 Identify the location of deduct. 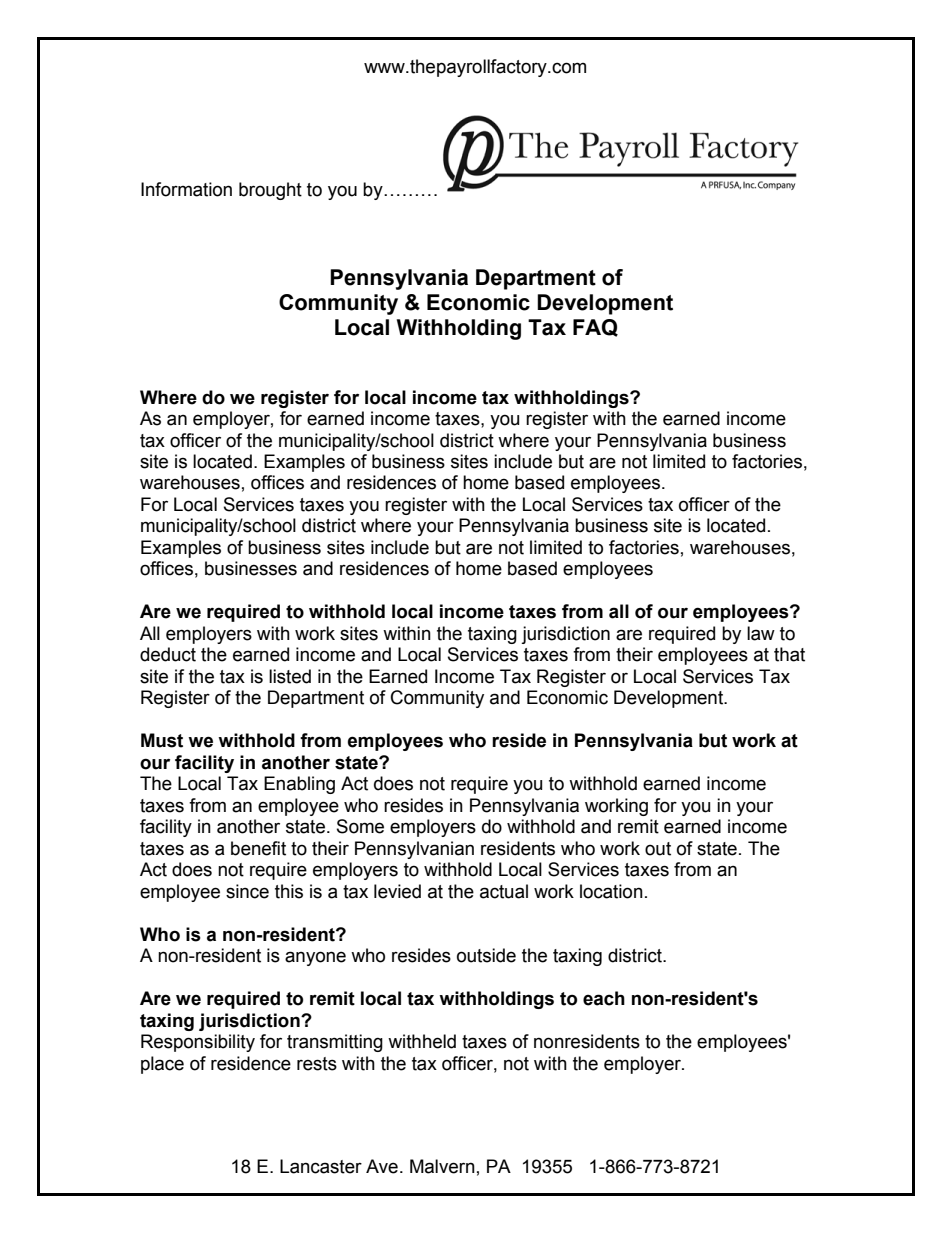
(168, 654).
